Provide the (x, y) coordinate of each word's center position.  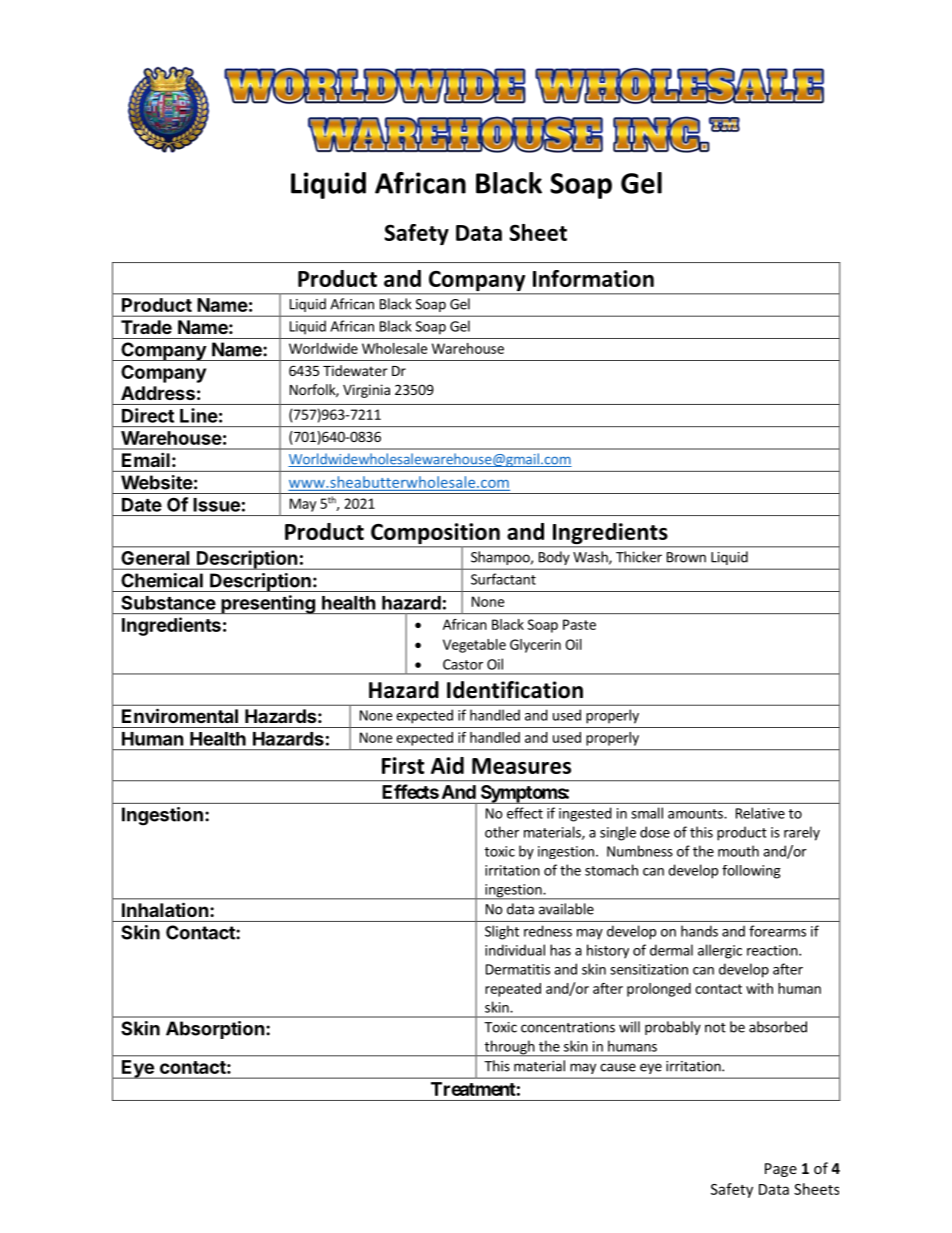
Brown (686, 557)
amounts (696, 814)
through (509, 1048)
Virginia (366, 391)
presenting (268, 604)
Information (593, 278)
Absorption (215, 1030)
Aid (447, 765)
